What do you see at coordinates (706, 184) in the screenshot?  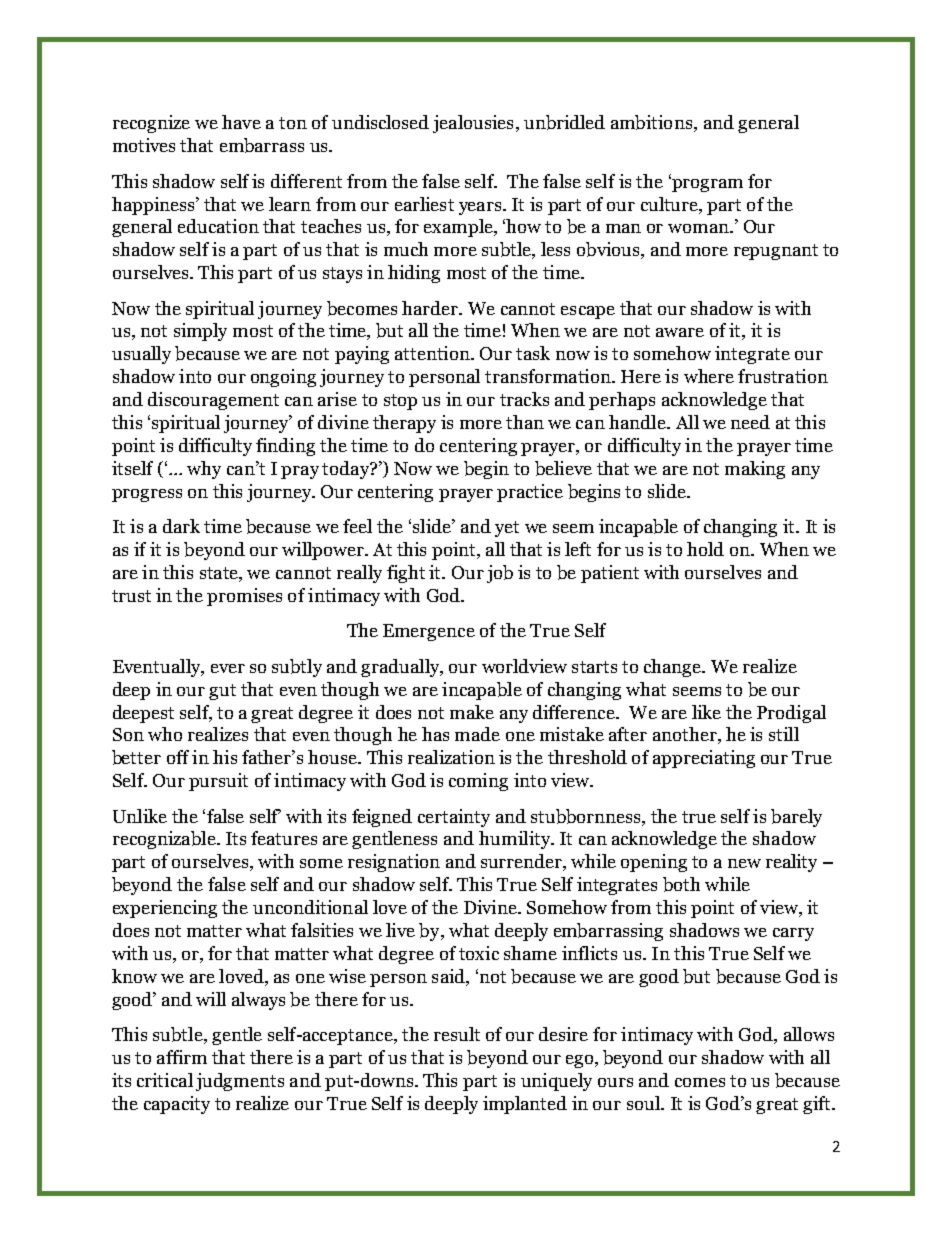 I see `program` at bounding box center [706, 184].
